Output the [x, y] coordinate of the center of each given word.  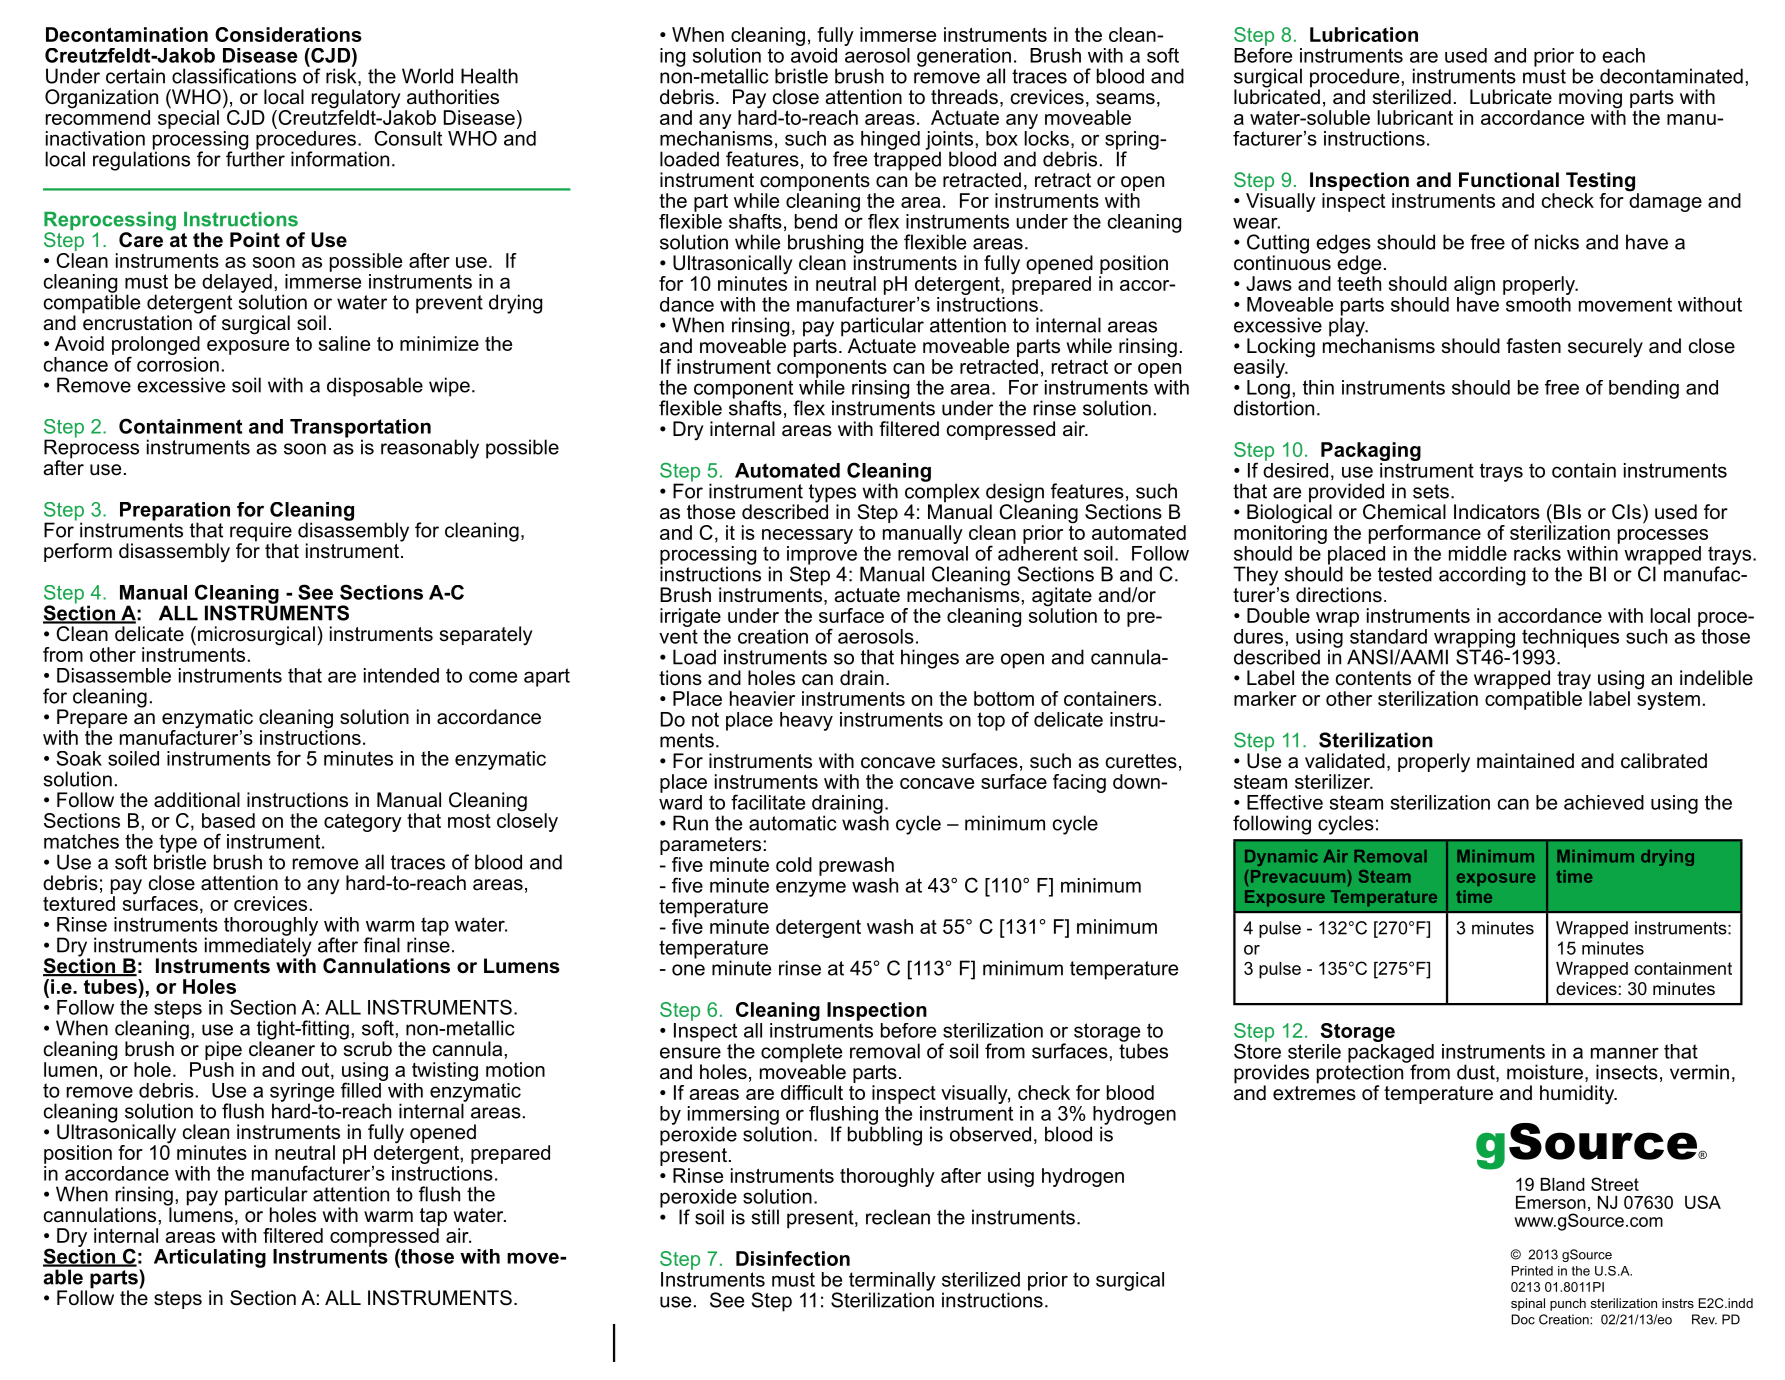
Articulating [210, 1258]
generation [964, 58]
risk [342, 76]
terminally [892, 1282]
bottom [1004, 698]
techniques [1570, 639]
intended [401, 675]
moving [1590, 100]
